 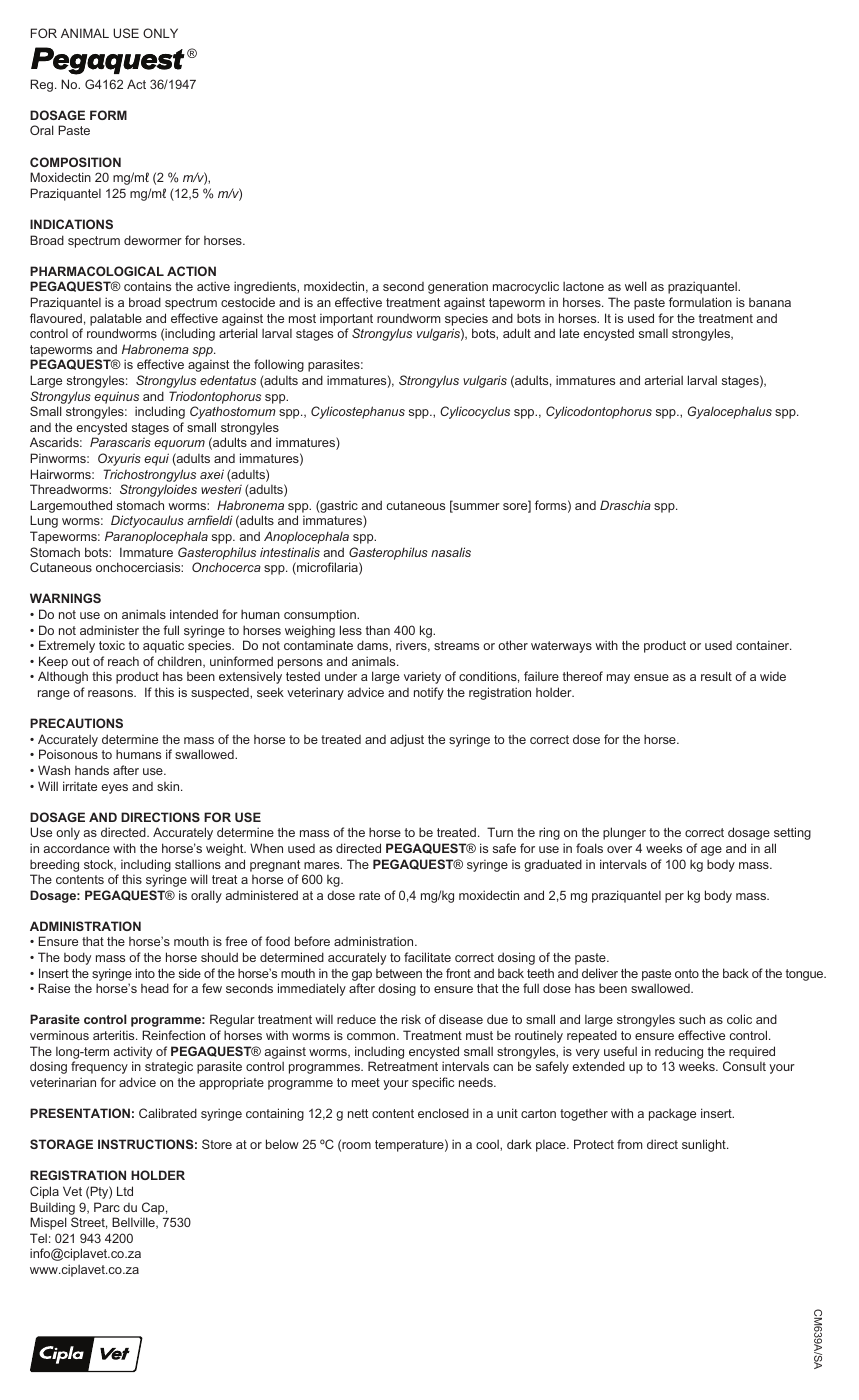 What do you see at coordinates (458, 973) in the page?
I see `front` at bounding box center [458, 973].
